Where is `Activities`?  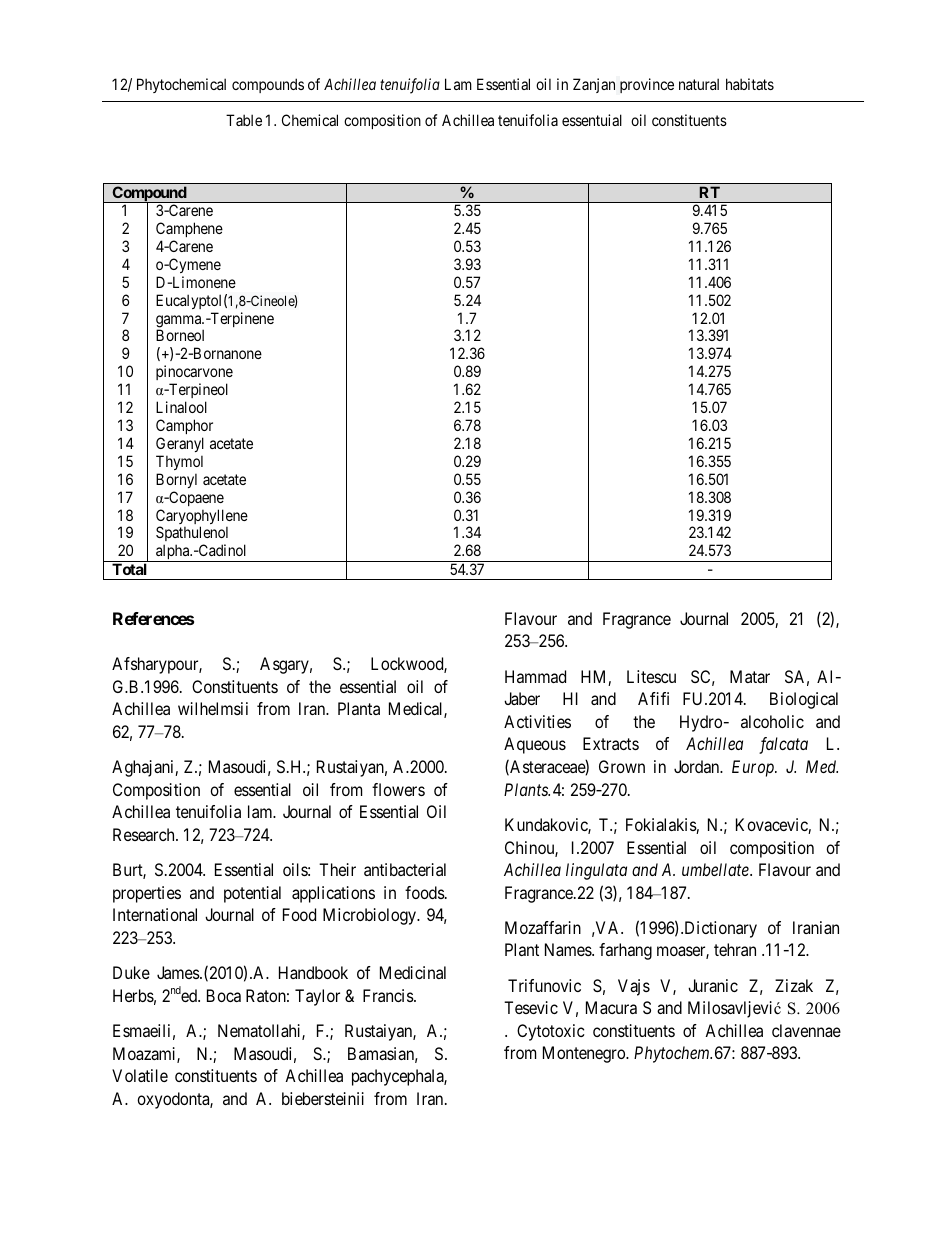
Activities is located at coordinates (537, 721).
